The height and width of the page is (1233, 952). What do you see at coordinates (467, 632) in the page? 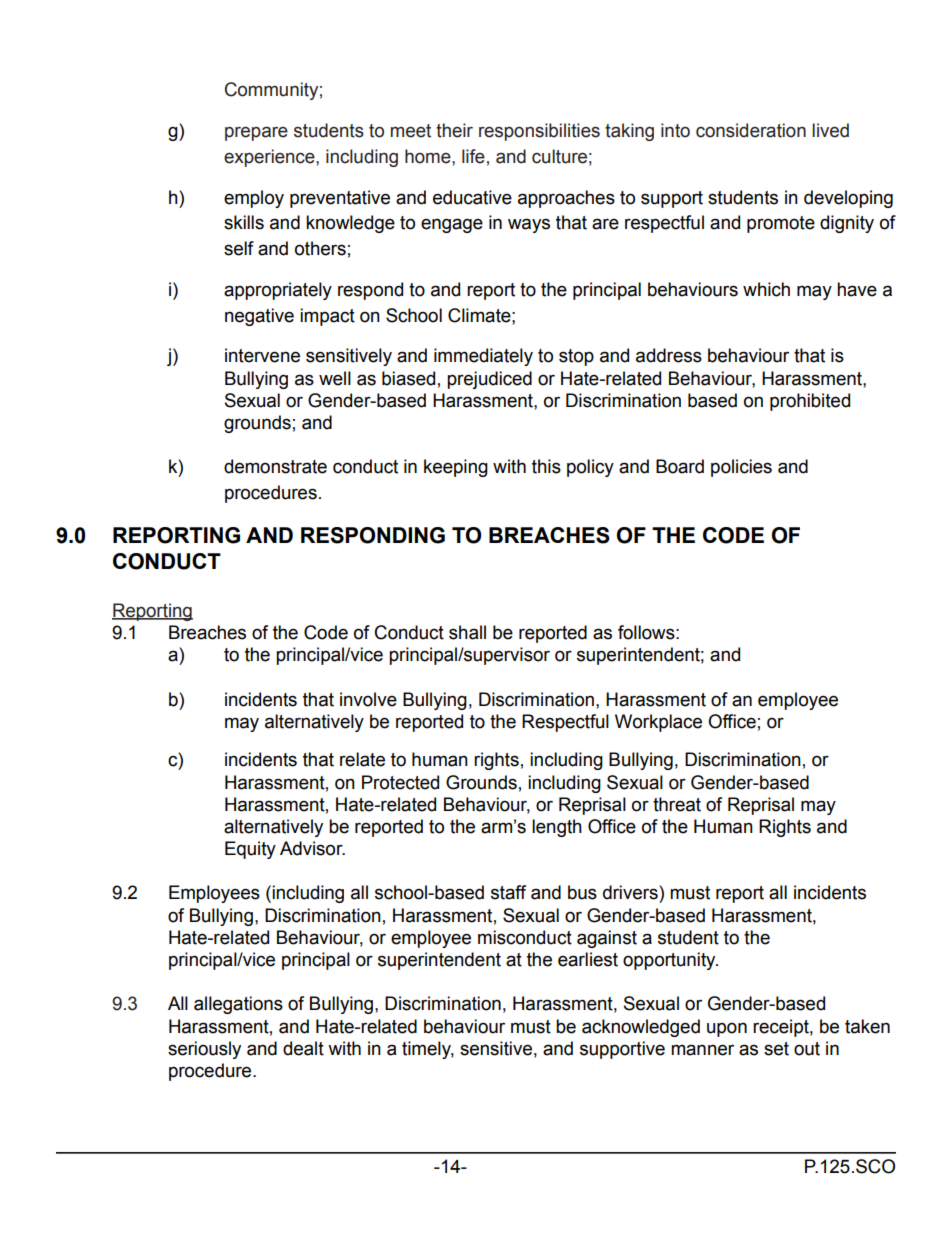
I see `shall` at bounding box center [467, 632].
